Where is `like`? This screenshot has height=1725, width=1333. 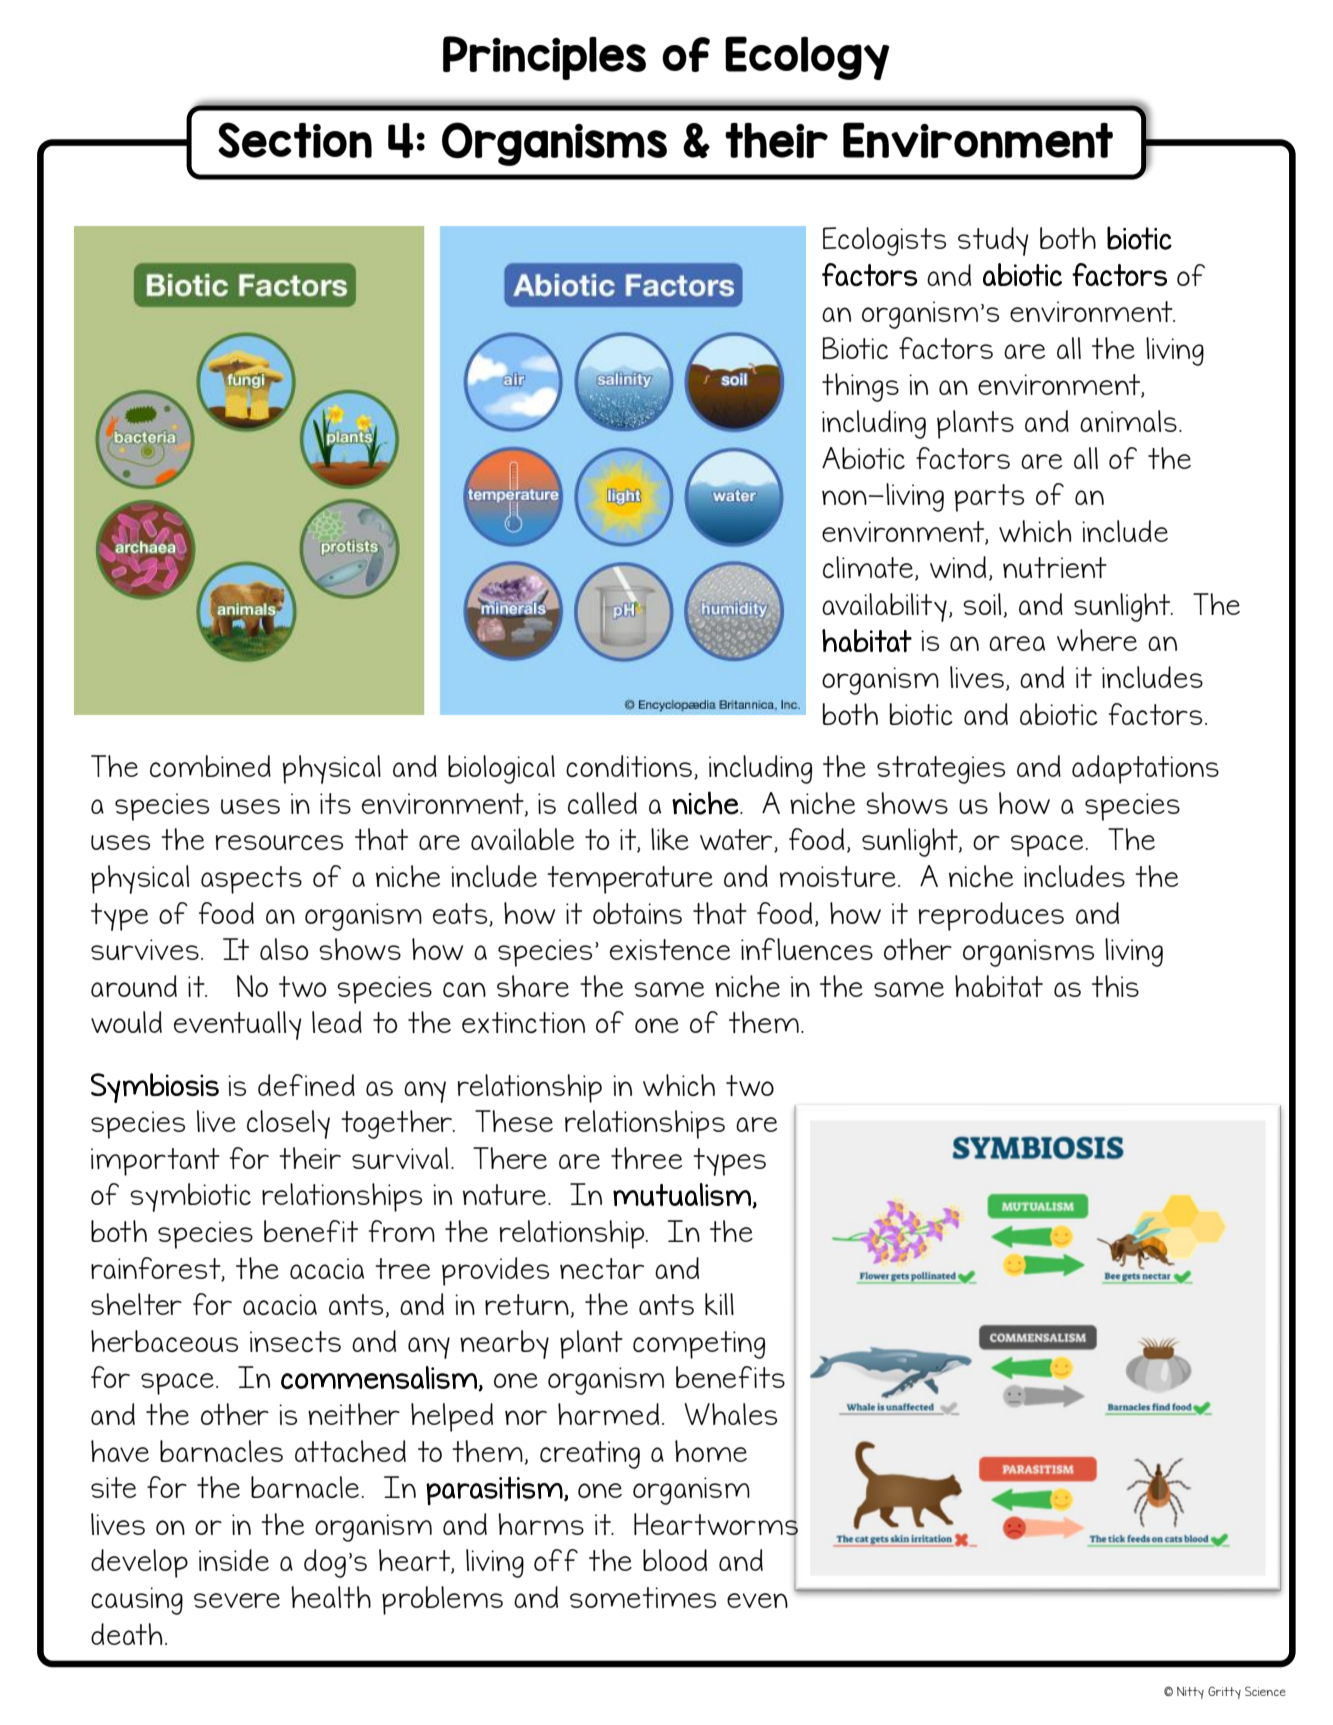 like is located at coordinates (670, 839).
